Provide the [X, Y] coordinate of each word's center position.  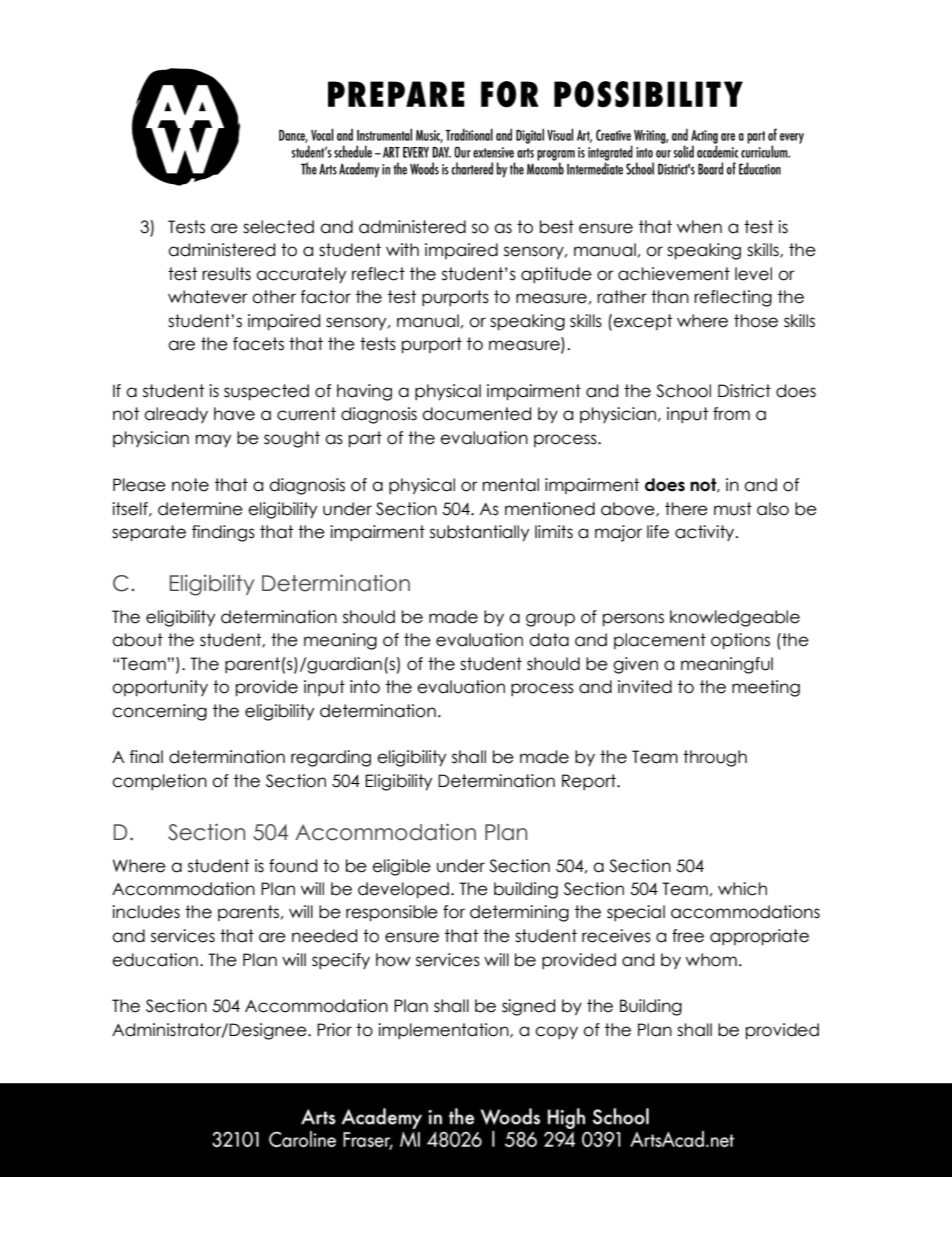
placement [660, 641]
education [155, 960]
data [549, 640]
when [699, 227]
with [402, 249]
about [137, 640]
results [226, 274]
